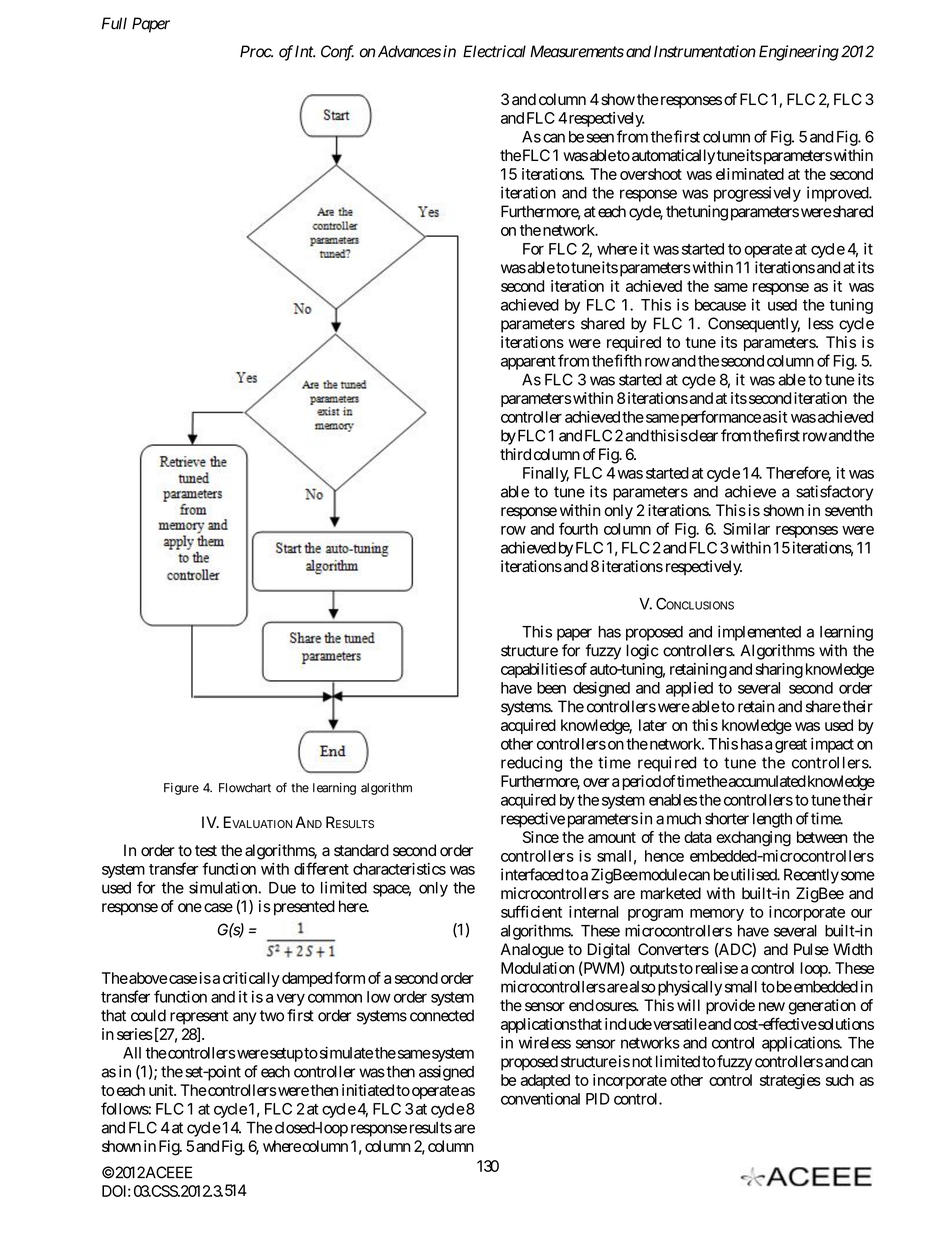 The width and height of the screenshot is (952, 1233). I want to click on Full, so click(114, 23).
